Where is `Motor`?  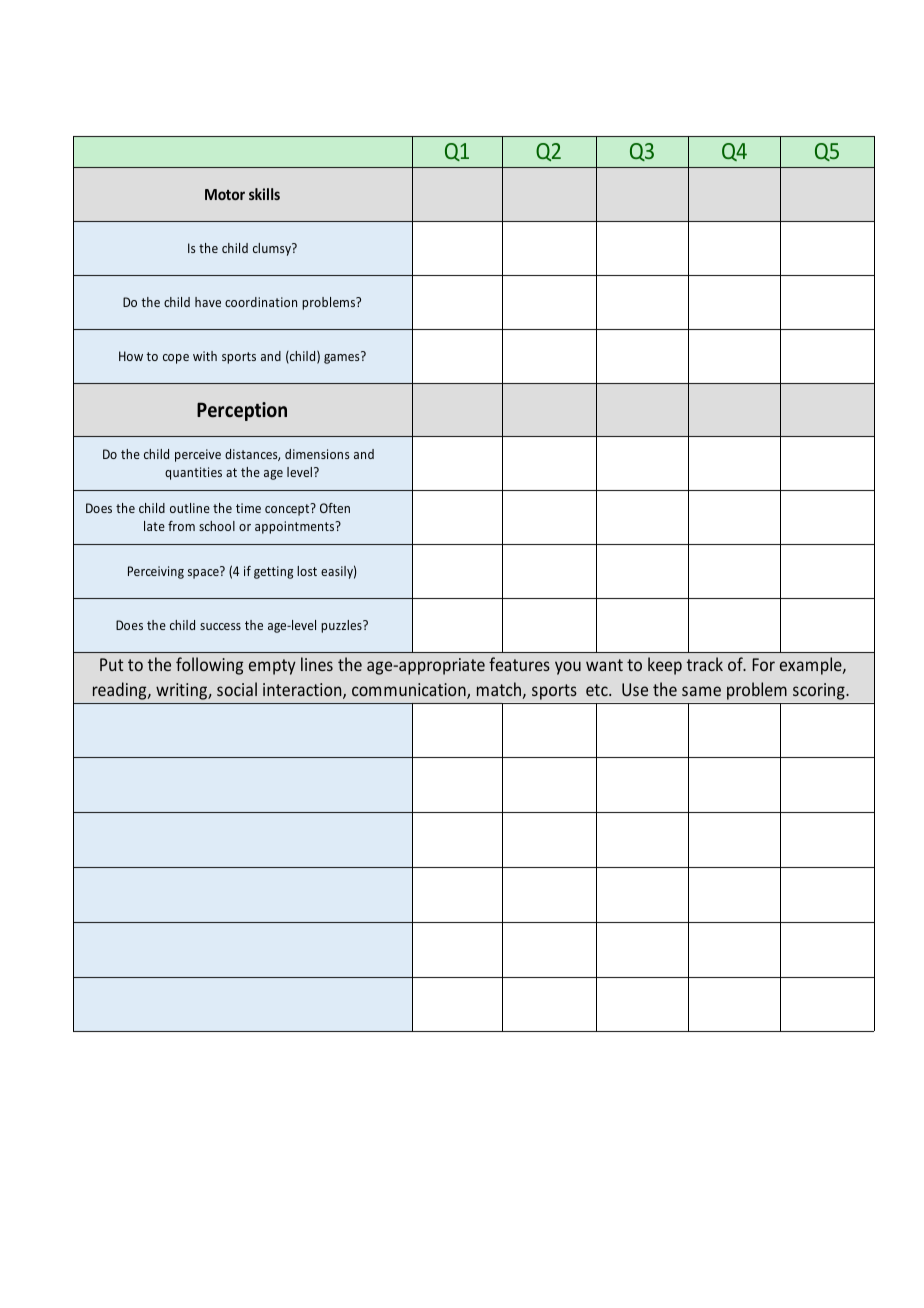 Motor is located at coordinates (225, 194).
